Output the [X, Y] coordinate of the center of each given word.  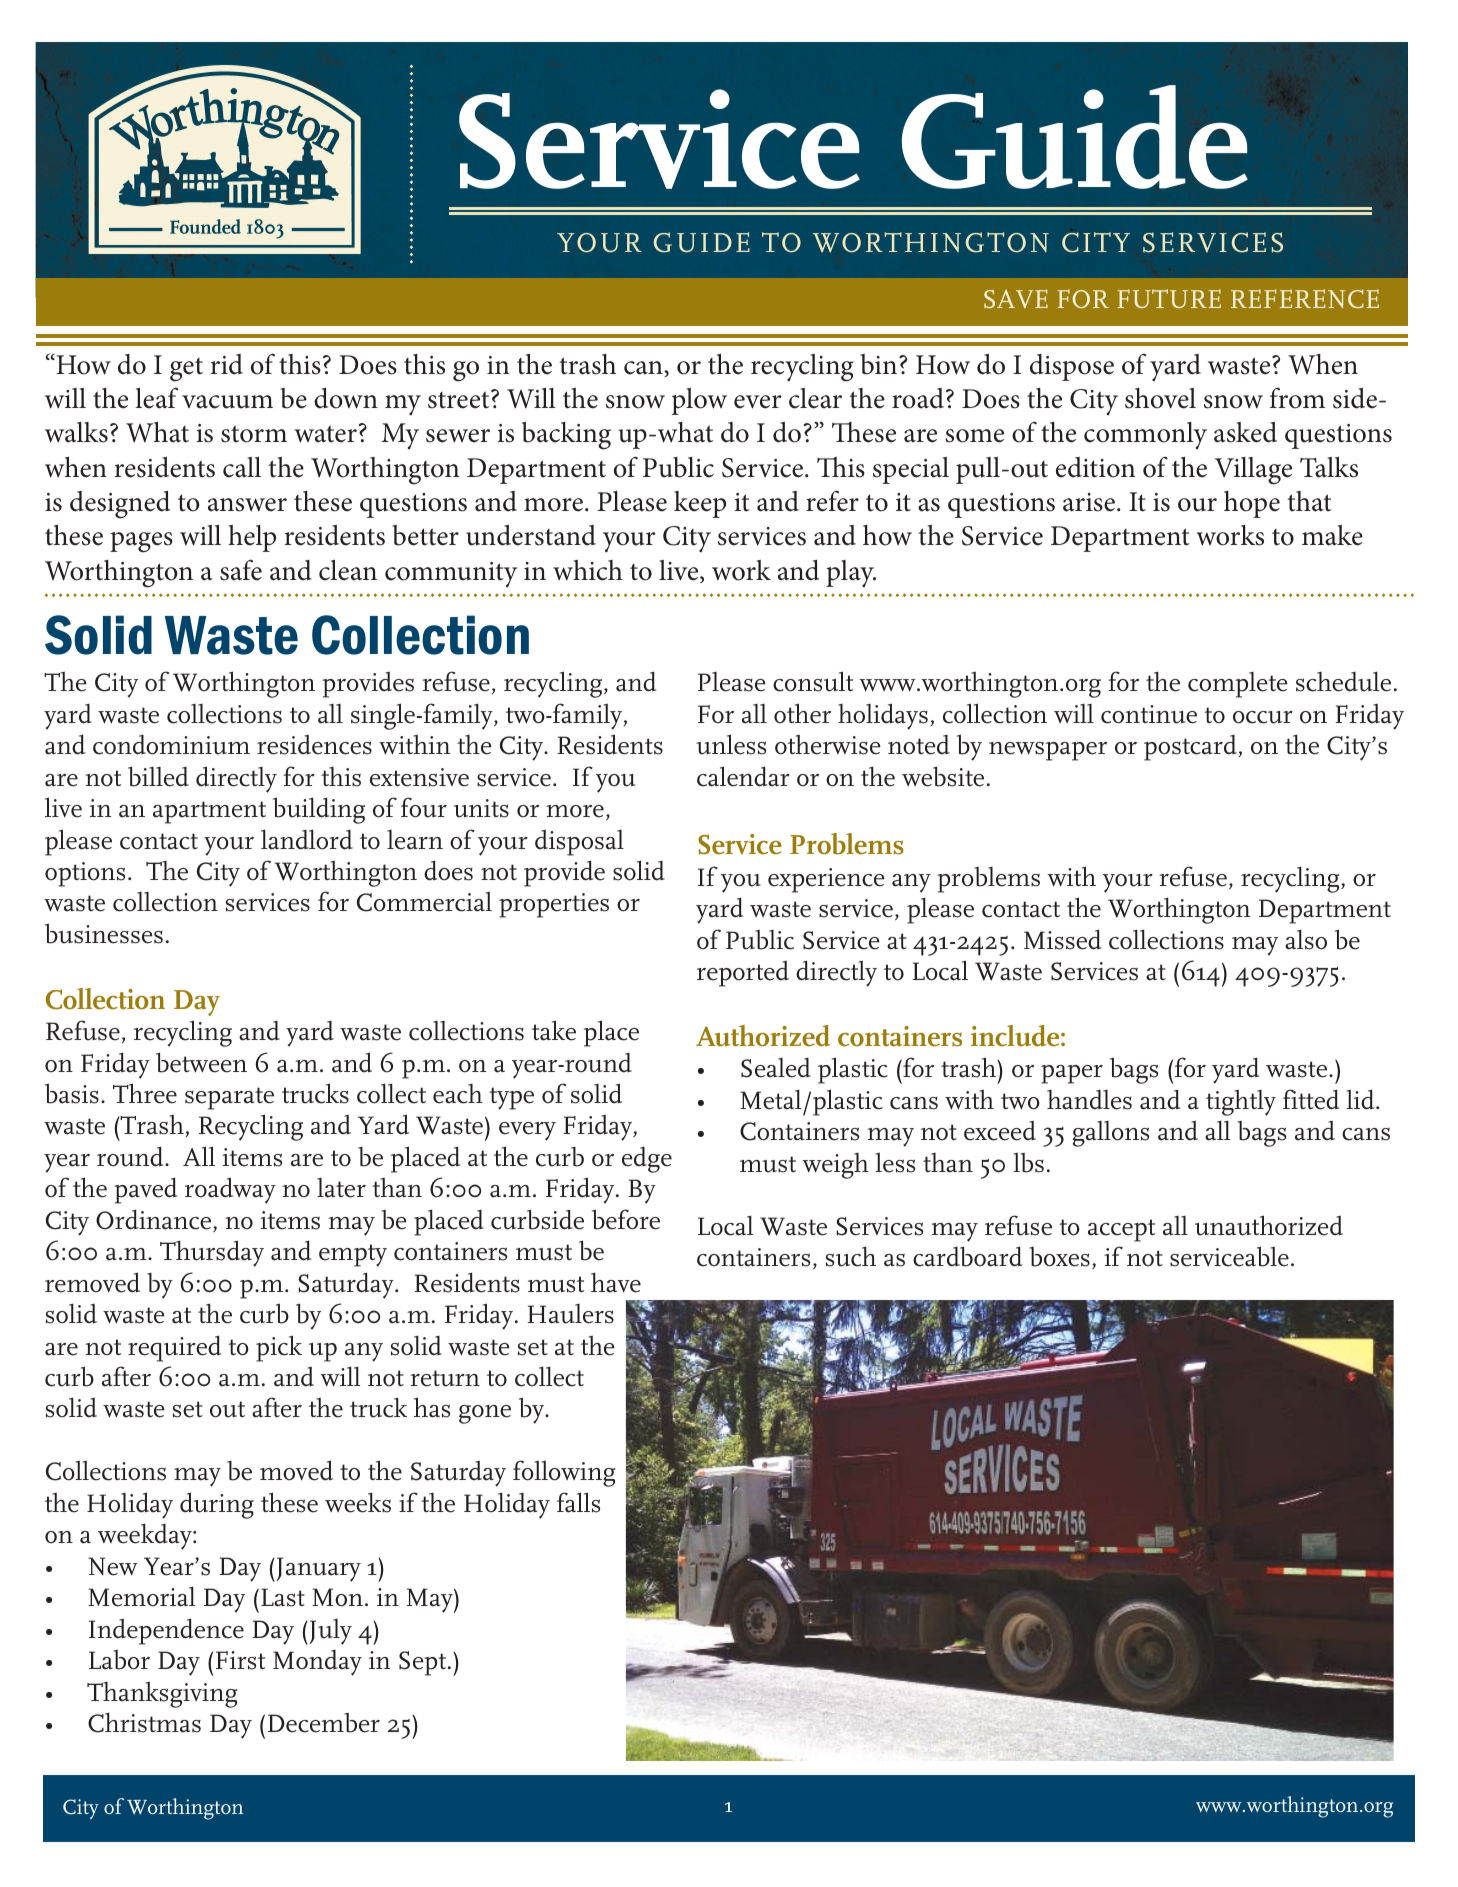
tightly [1241, 1102]
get [186, 370]
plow [699, 401]
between [201, 1062]
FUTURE [1169, 298]
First [240, 1660]
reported [743, 974]
